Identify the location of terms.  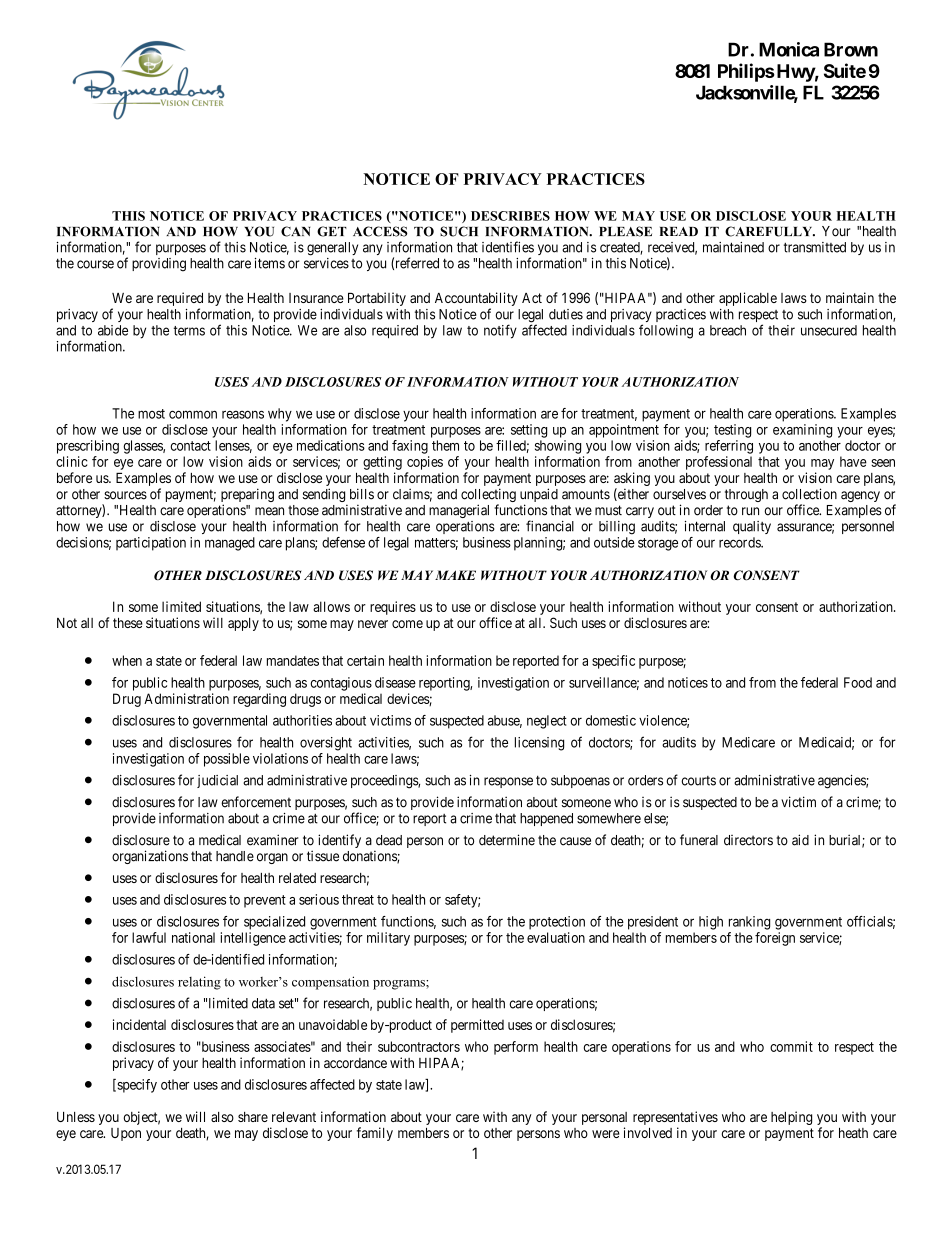
(189, 331).
